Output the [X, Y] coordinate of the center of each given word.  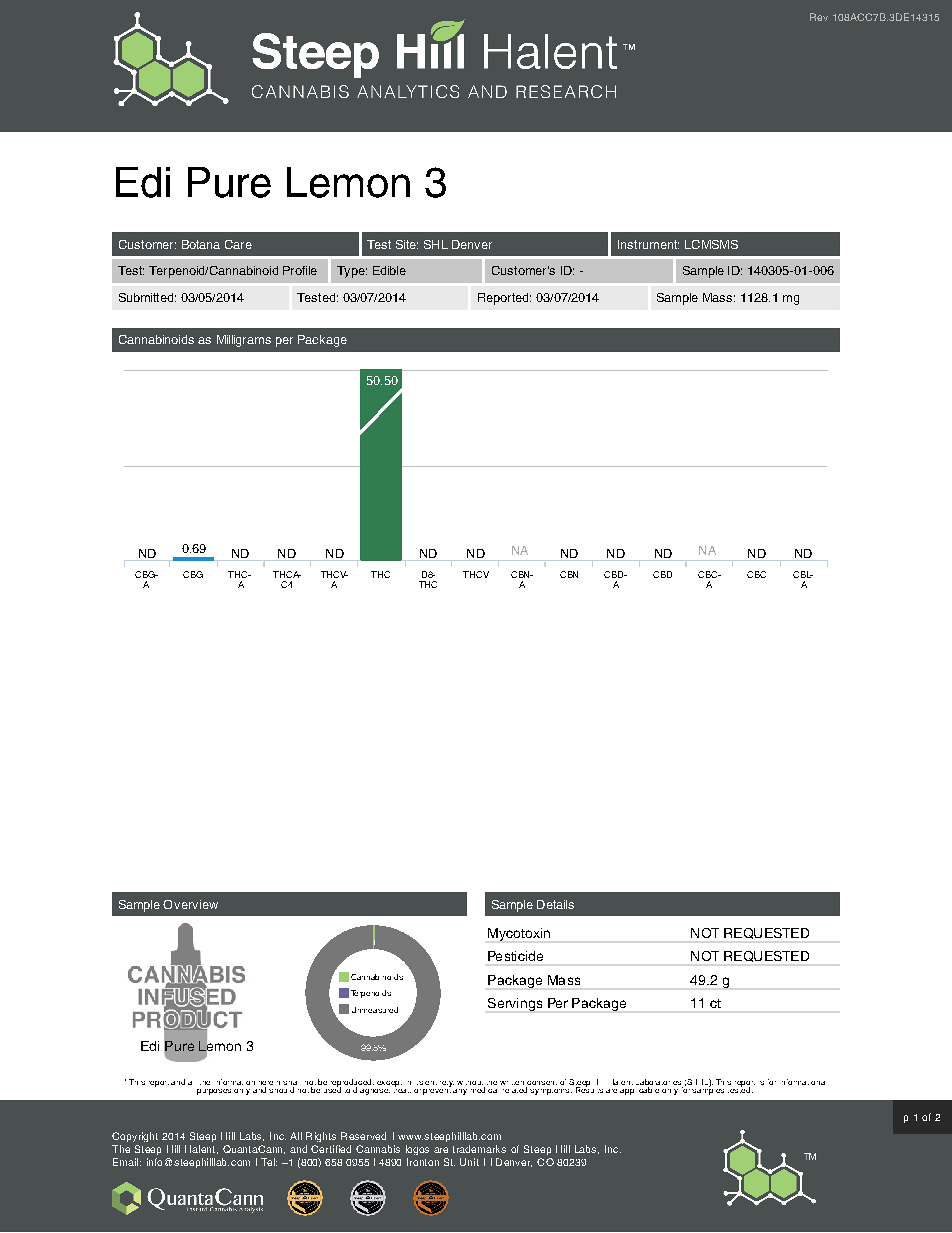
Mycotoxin [519, 934]
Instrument [648, 244]
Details [555, 904]
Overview [190, 904]
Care [238, 244]
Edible [389, 270]
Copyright [135, 1137]
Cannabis [378, 1149]
